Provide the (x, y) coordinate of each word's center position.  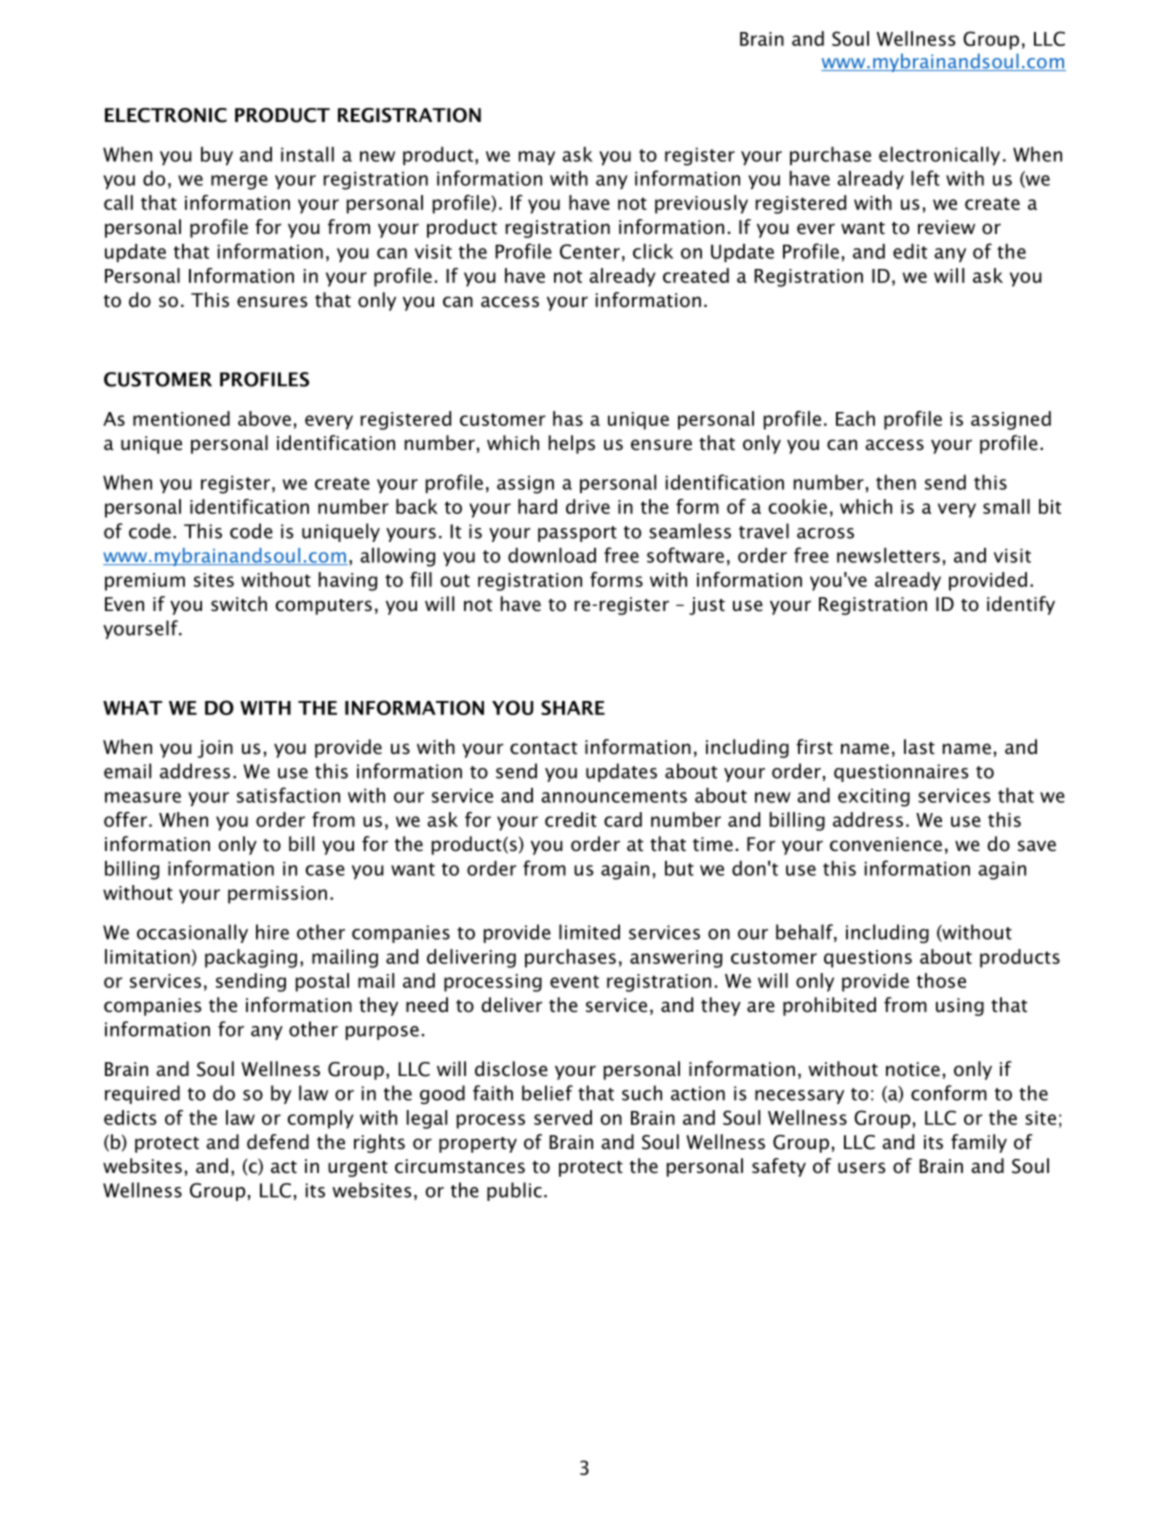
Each (855, 418)
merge (239, 182)
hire (272, 932)
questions (868, 959)
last (919, 747)
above (264, 418)
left (925, 178)
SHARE (573, 707)
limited (589, 932)
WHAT (132, 708)
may (537, 158)
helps (572, 444)
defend (278, 1142)
